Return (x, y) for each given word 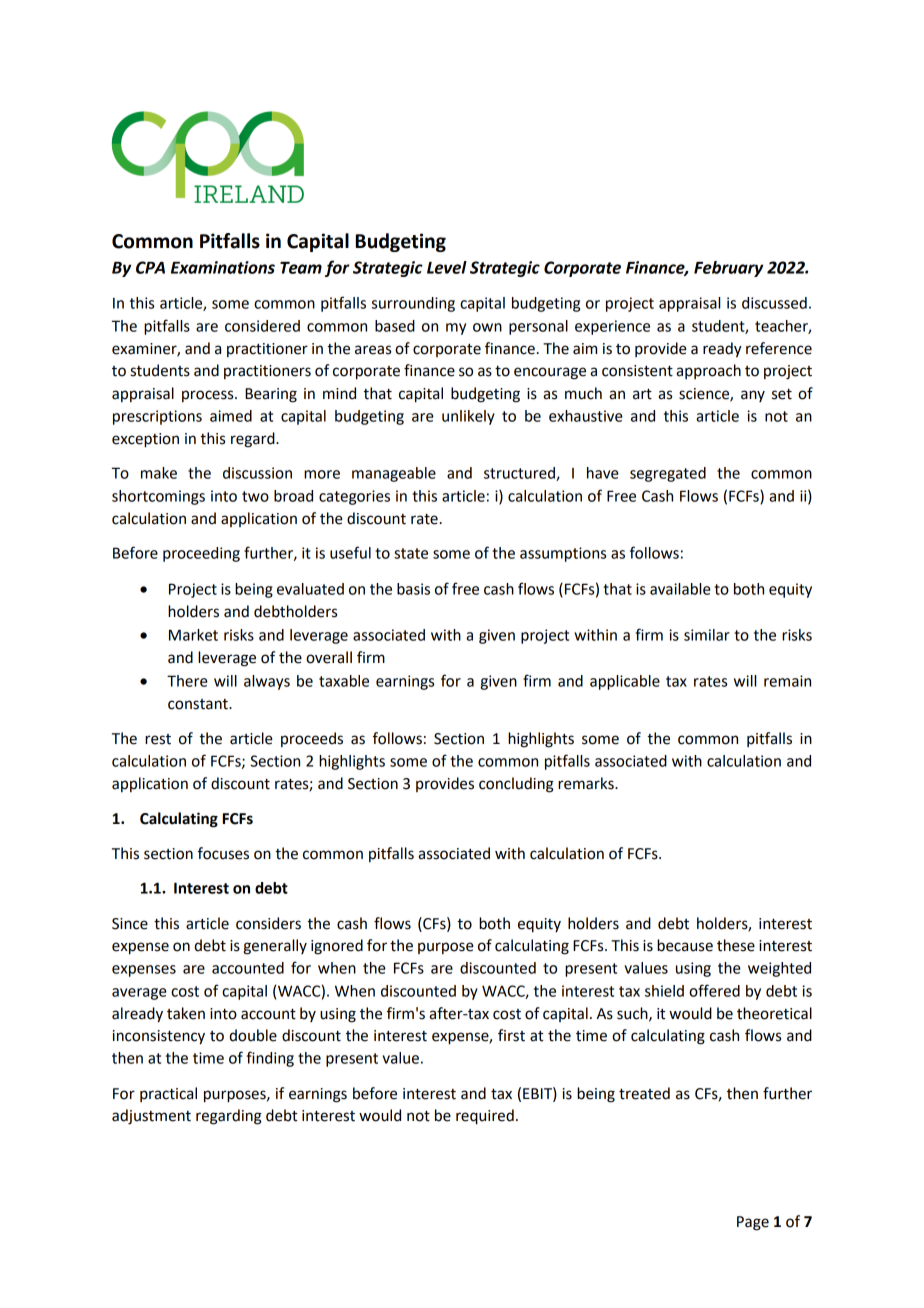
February (728, 269)
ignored (337, 947)
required (485, 1117)
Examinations (223, 267)
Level (447, 267)
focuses (223, 853)
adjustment (151, 1117)
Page (753, 1223)
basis (413, 589)
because (685, 945)
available (680, 589)
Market (193, 635)
